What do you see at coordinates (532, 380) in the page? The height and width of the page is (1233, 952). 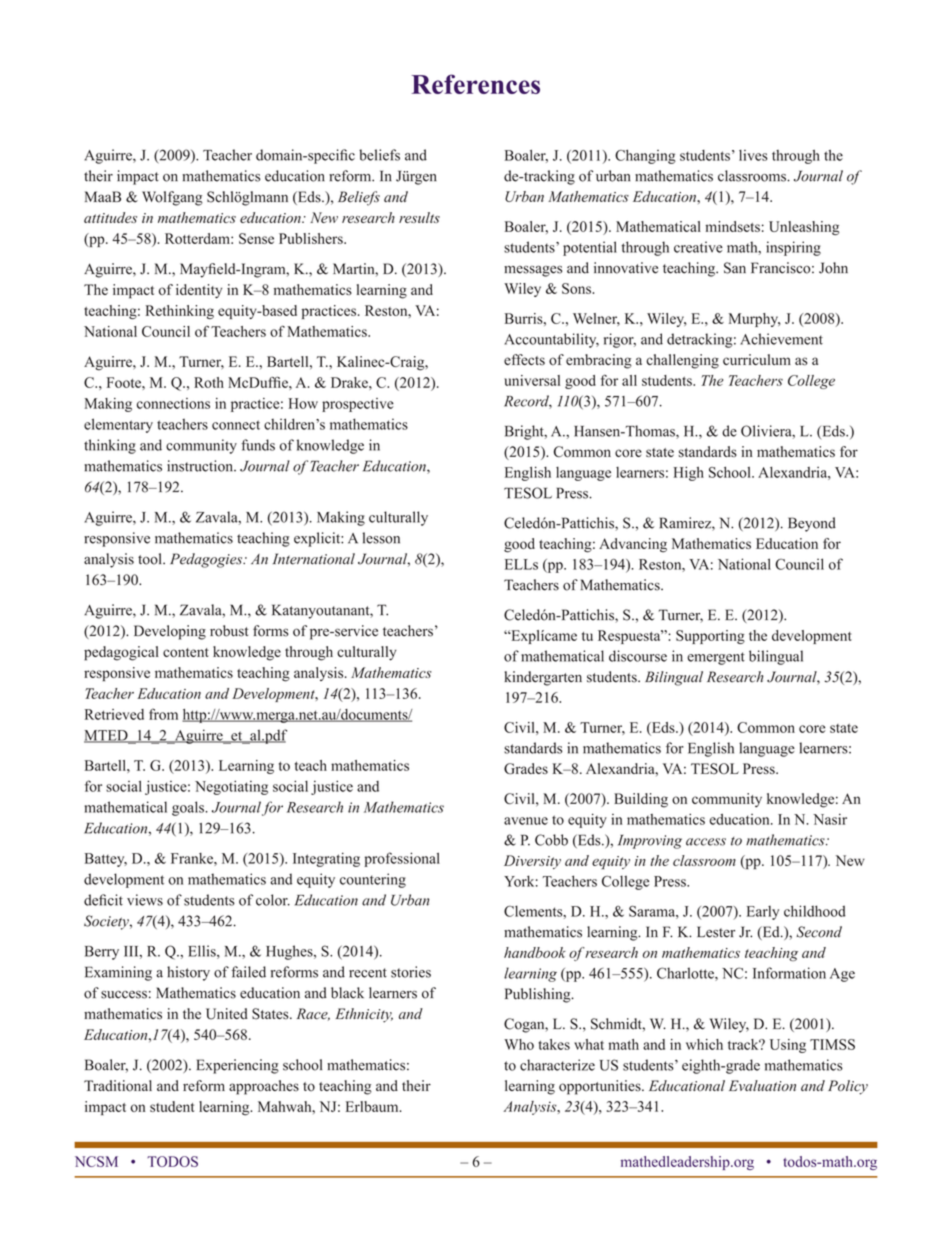 I see `universal` at bounding box center [532, 380].
